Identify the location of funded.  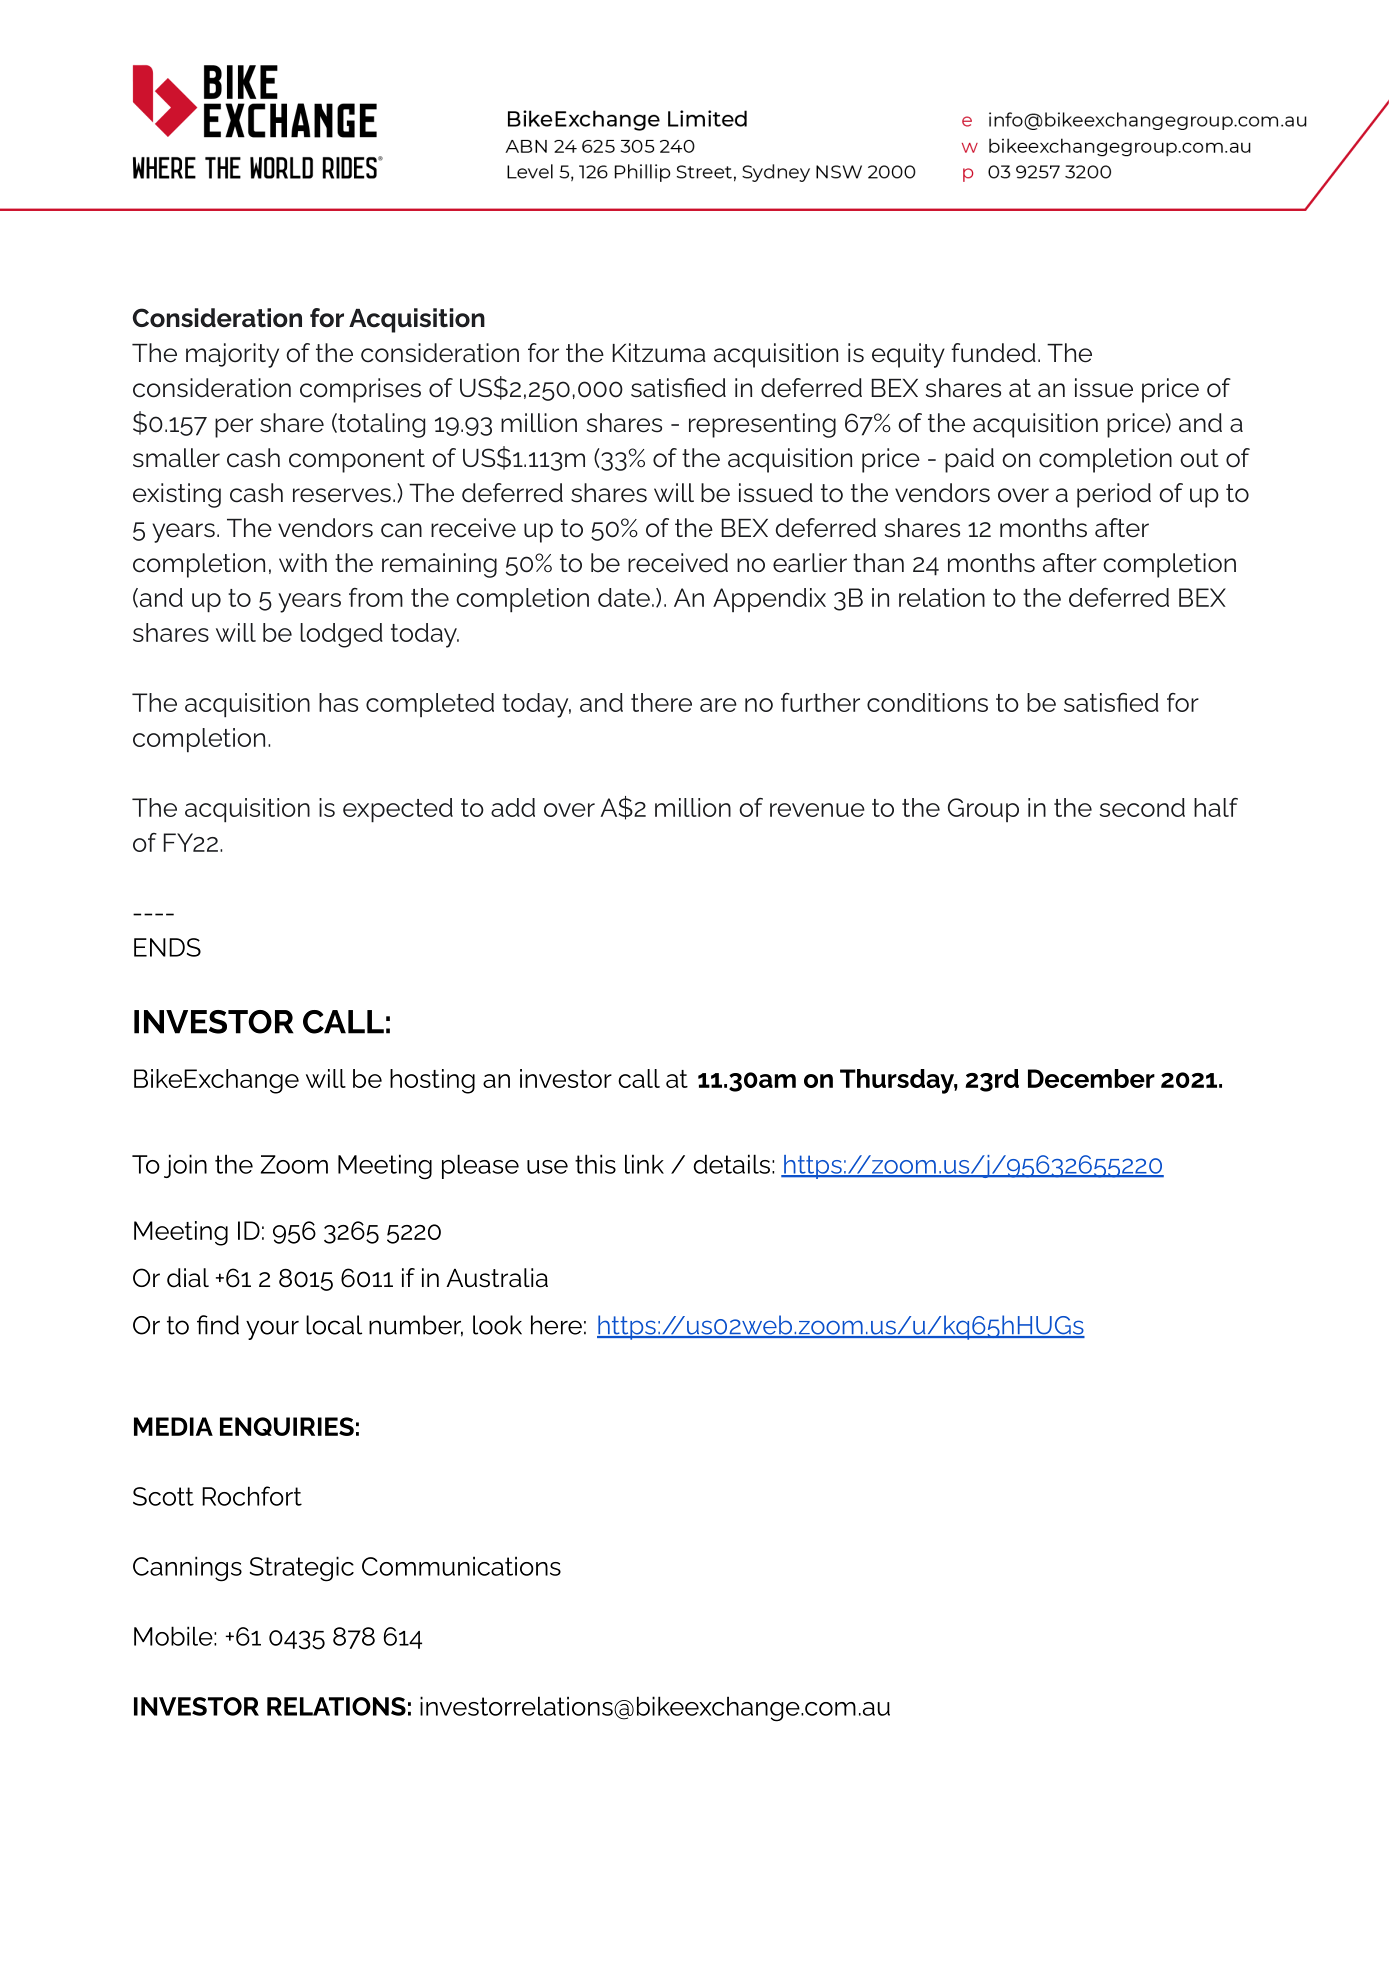
(993, 353).
